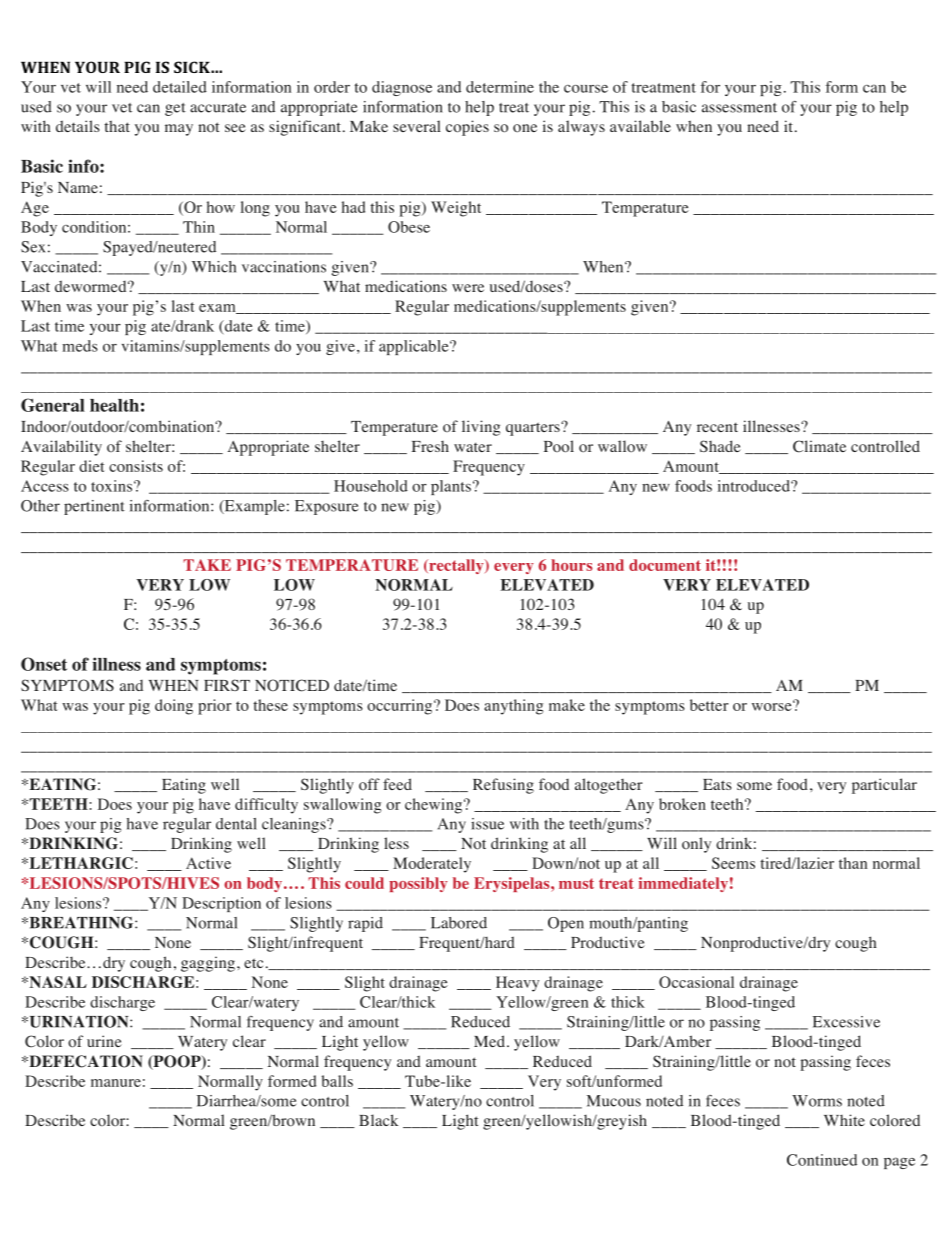 Image resolution: width=952 pixels, height=1233 pixels. Describe the element at coordinates (467, 128) in the screenshot. I see `copies` at that location.
